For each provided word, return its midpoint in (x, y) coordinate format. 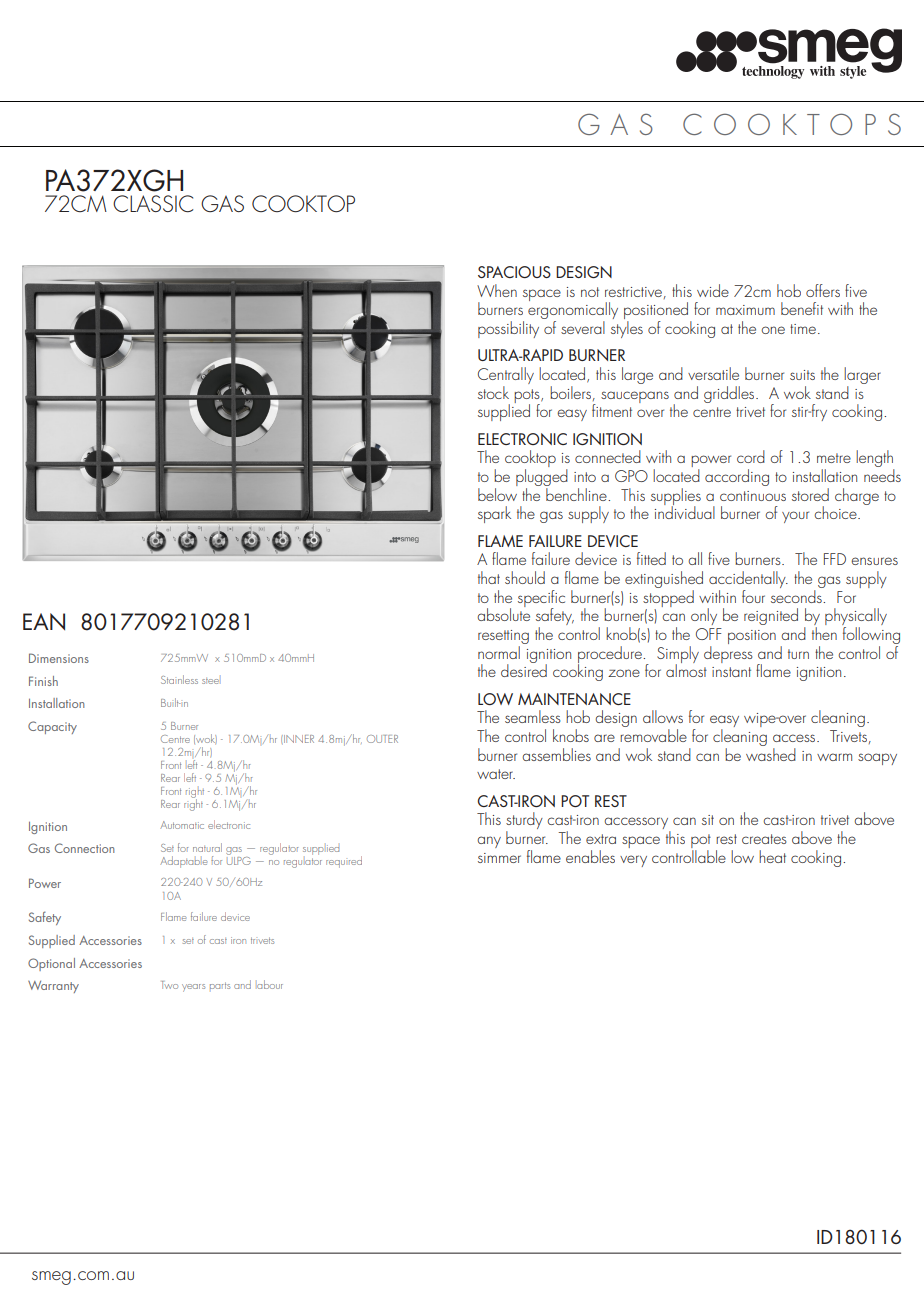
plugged (542, 479)
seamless (533, 716)
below (498, 493)
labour (270, 984)
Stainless (179, 679)
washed (771, 753)
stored (810, 494)
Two (169, 985)
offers (823, 290)
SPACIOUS (514, 272)
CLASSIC (153, 203)
